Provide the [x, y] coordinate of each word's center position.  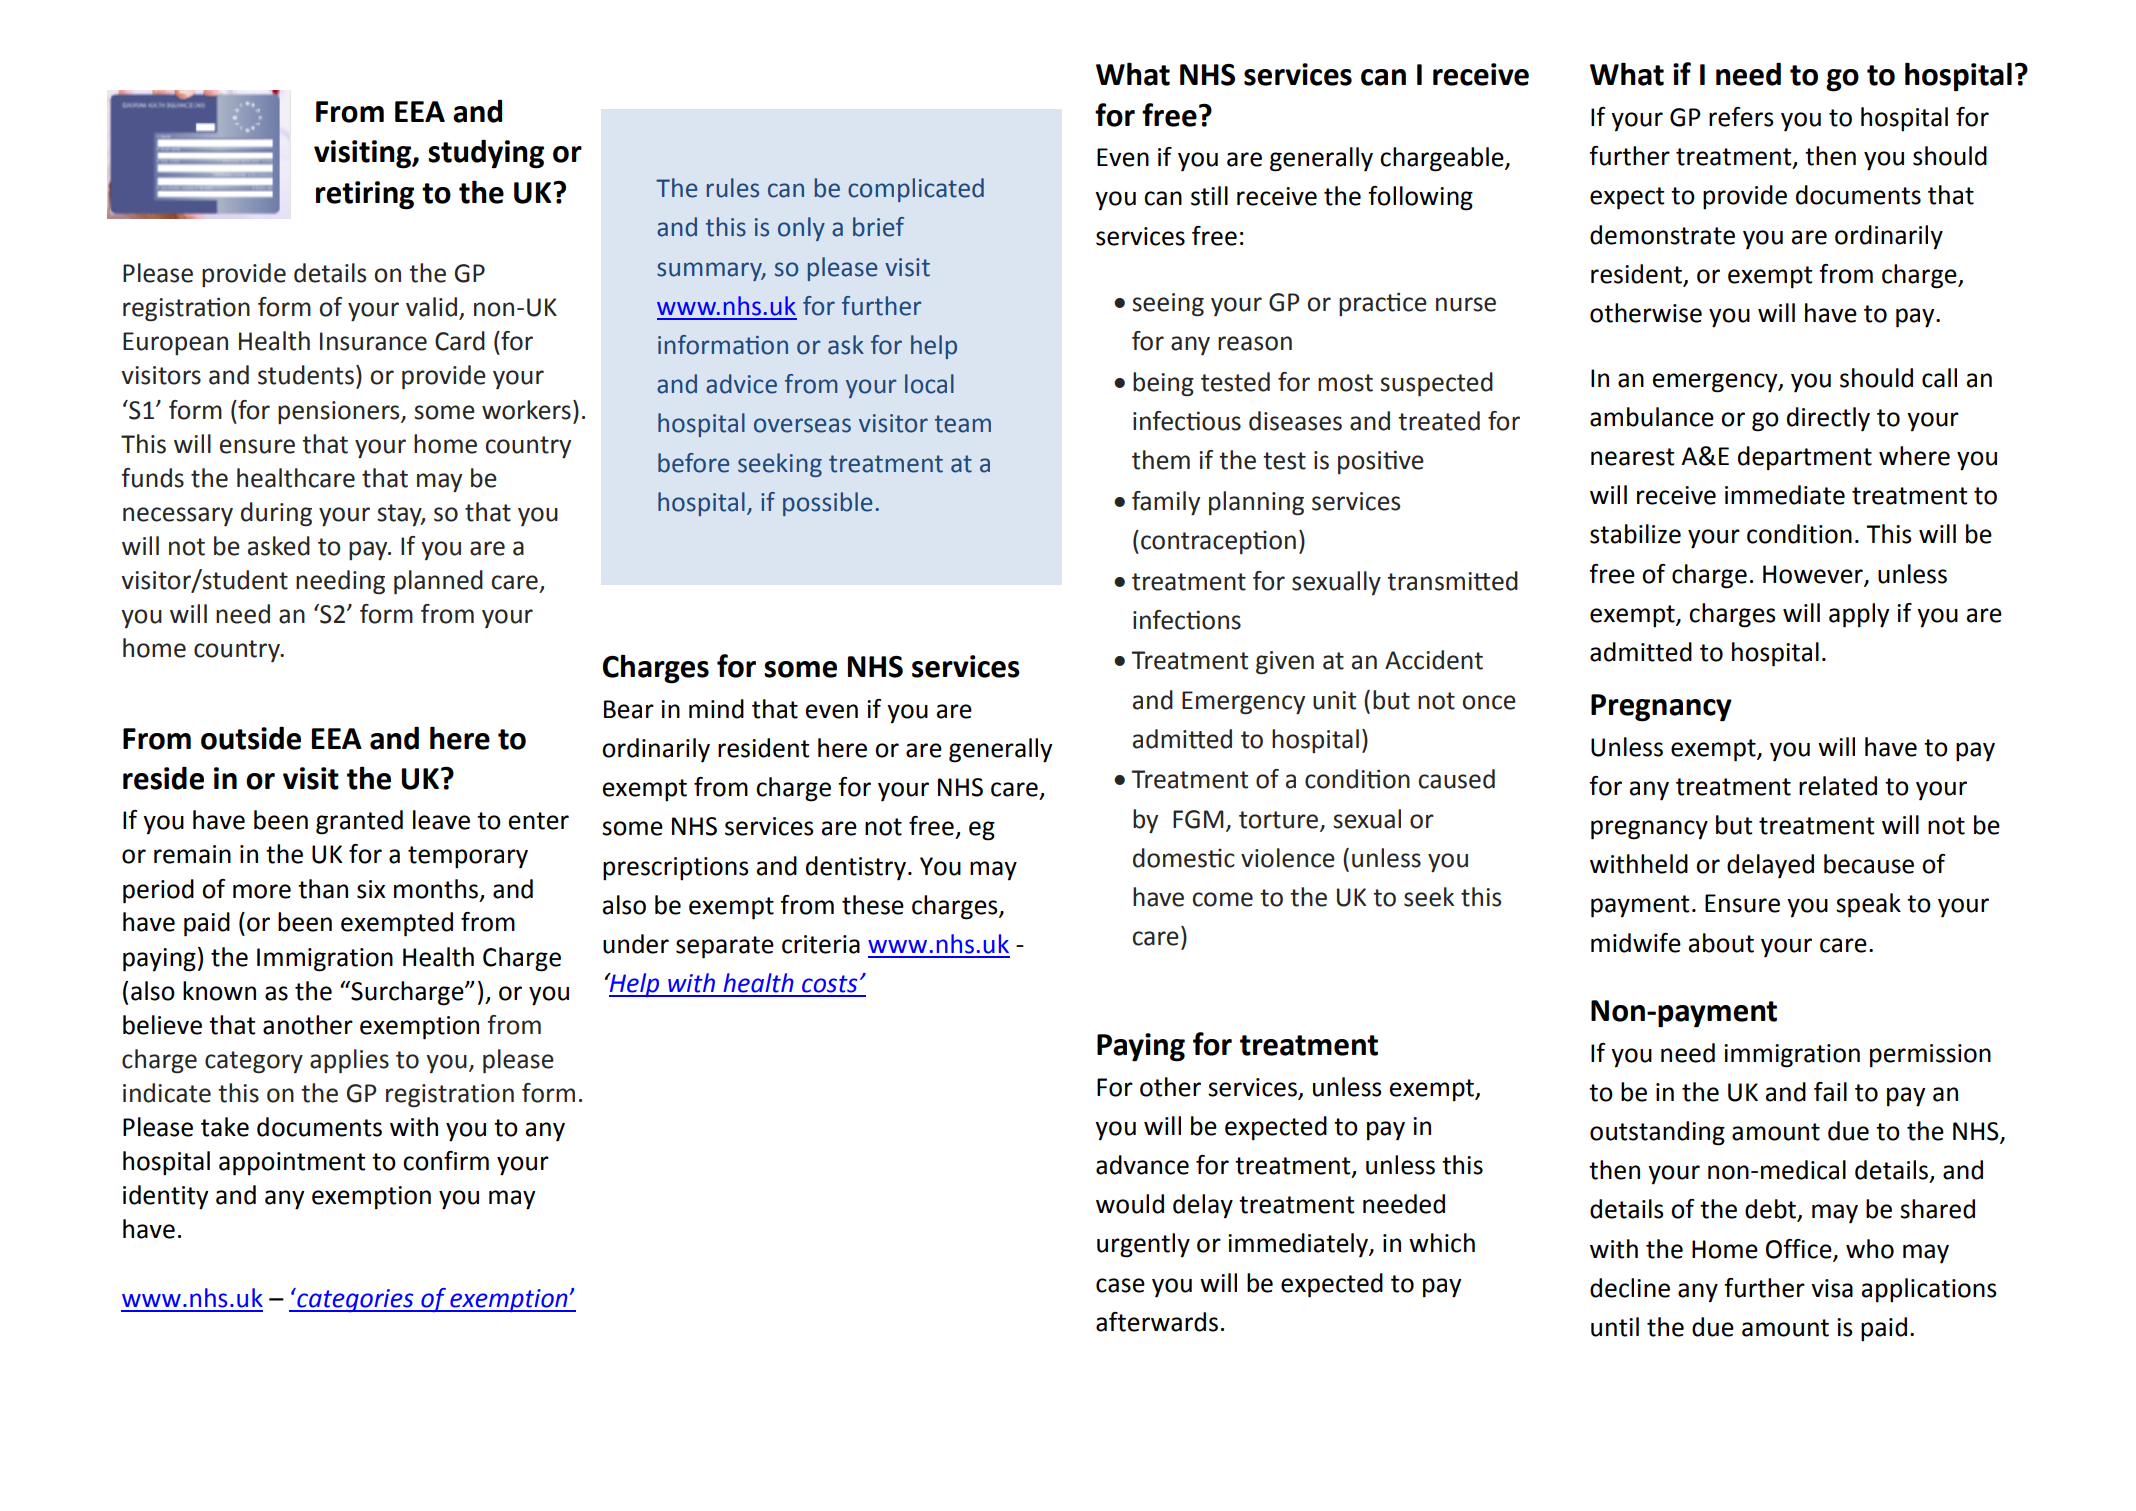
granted [359, 822]
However [1814, 575]
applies [349, 1061]
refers [1741, 117]
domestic [1184, 858]
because [1869, 864]
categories [355, 1300]
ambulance [1652, 417]
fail [1830, 1092]
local [929, 384]
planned [438, 582]
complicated [916, 190]
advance [1142, 1165]
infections [1187, 620]
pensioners [340, 412]
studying [486, 154]
